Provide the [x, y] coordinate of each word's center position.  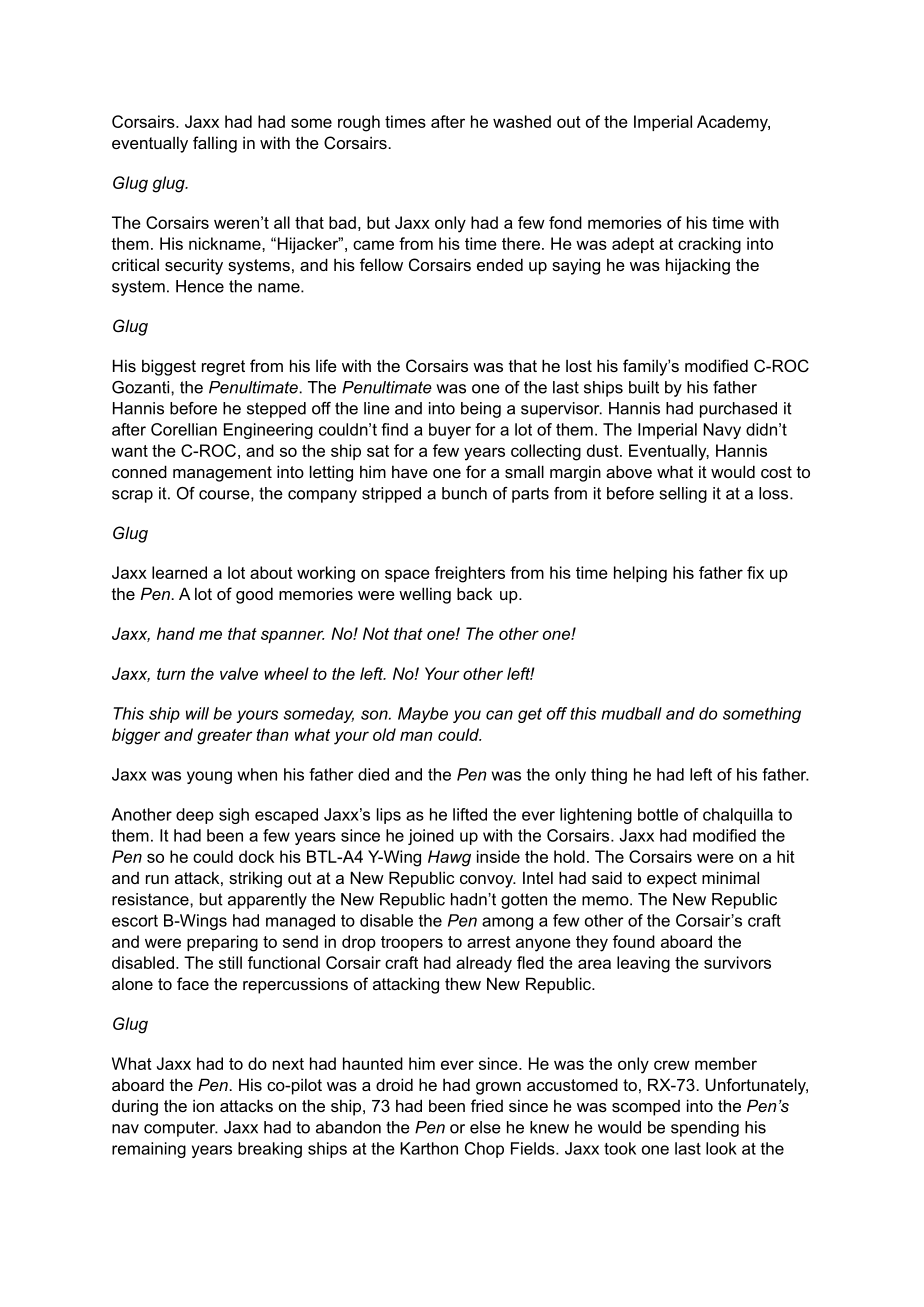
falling [215, 144]
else [485, 1127]
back [474, 593]
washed [522, 121]
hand [176, 633]
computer [181, 1129]
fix [755, 572]
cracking [709, 245]
